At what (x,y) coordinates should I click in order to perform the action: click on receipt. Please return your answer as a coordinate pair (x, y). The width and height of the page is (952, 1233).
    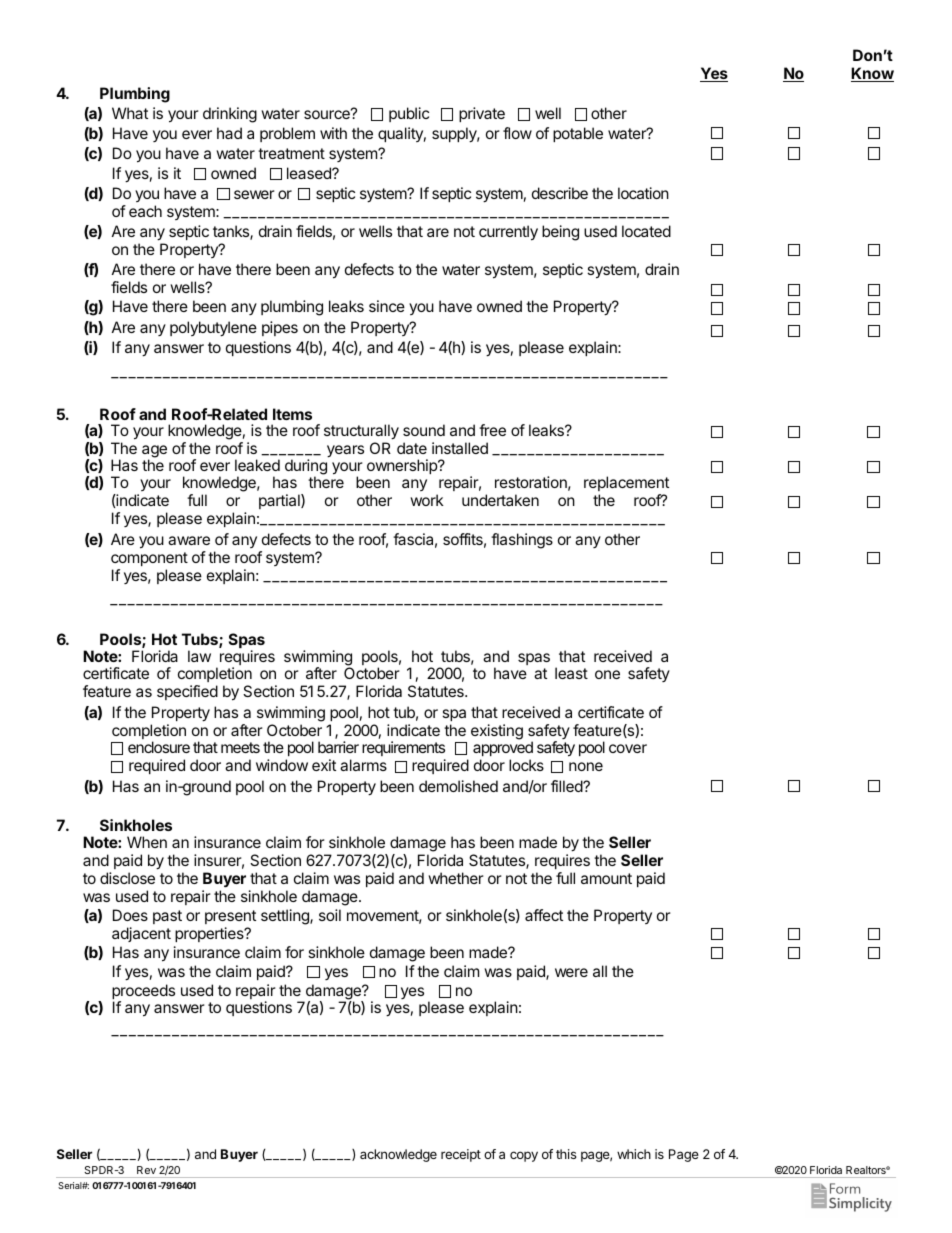
    Looking at the image, I should click on (461, 1155).
